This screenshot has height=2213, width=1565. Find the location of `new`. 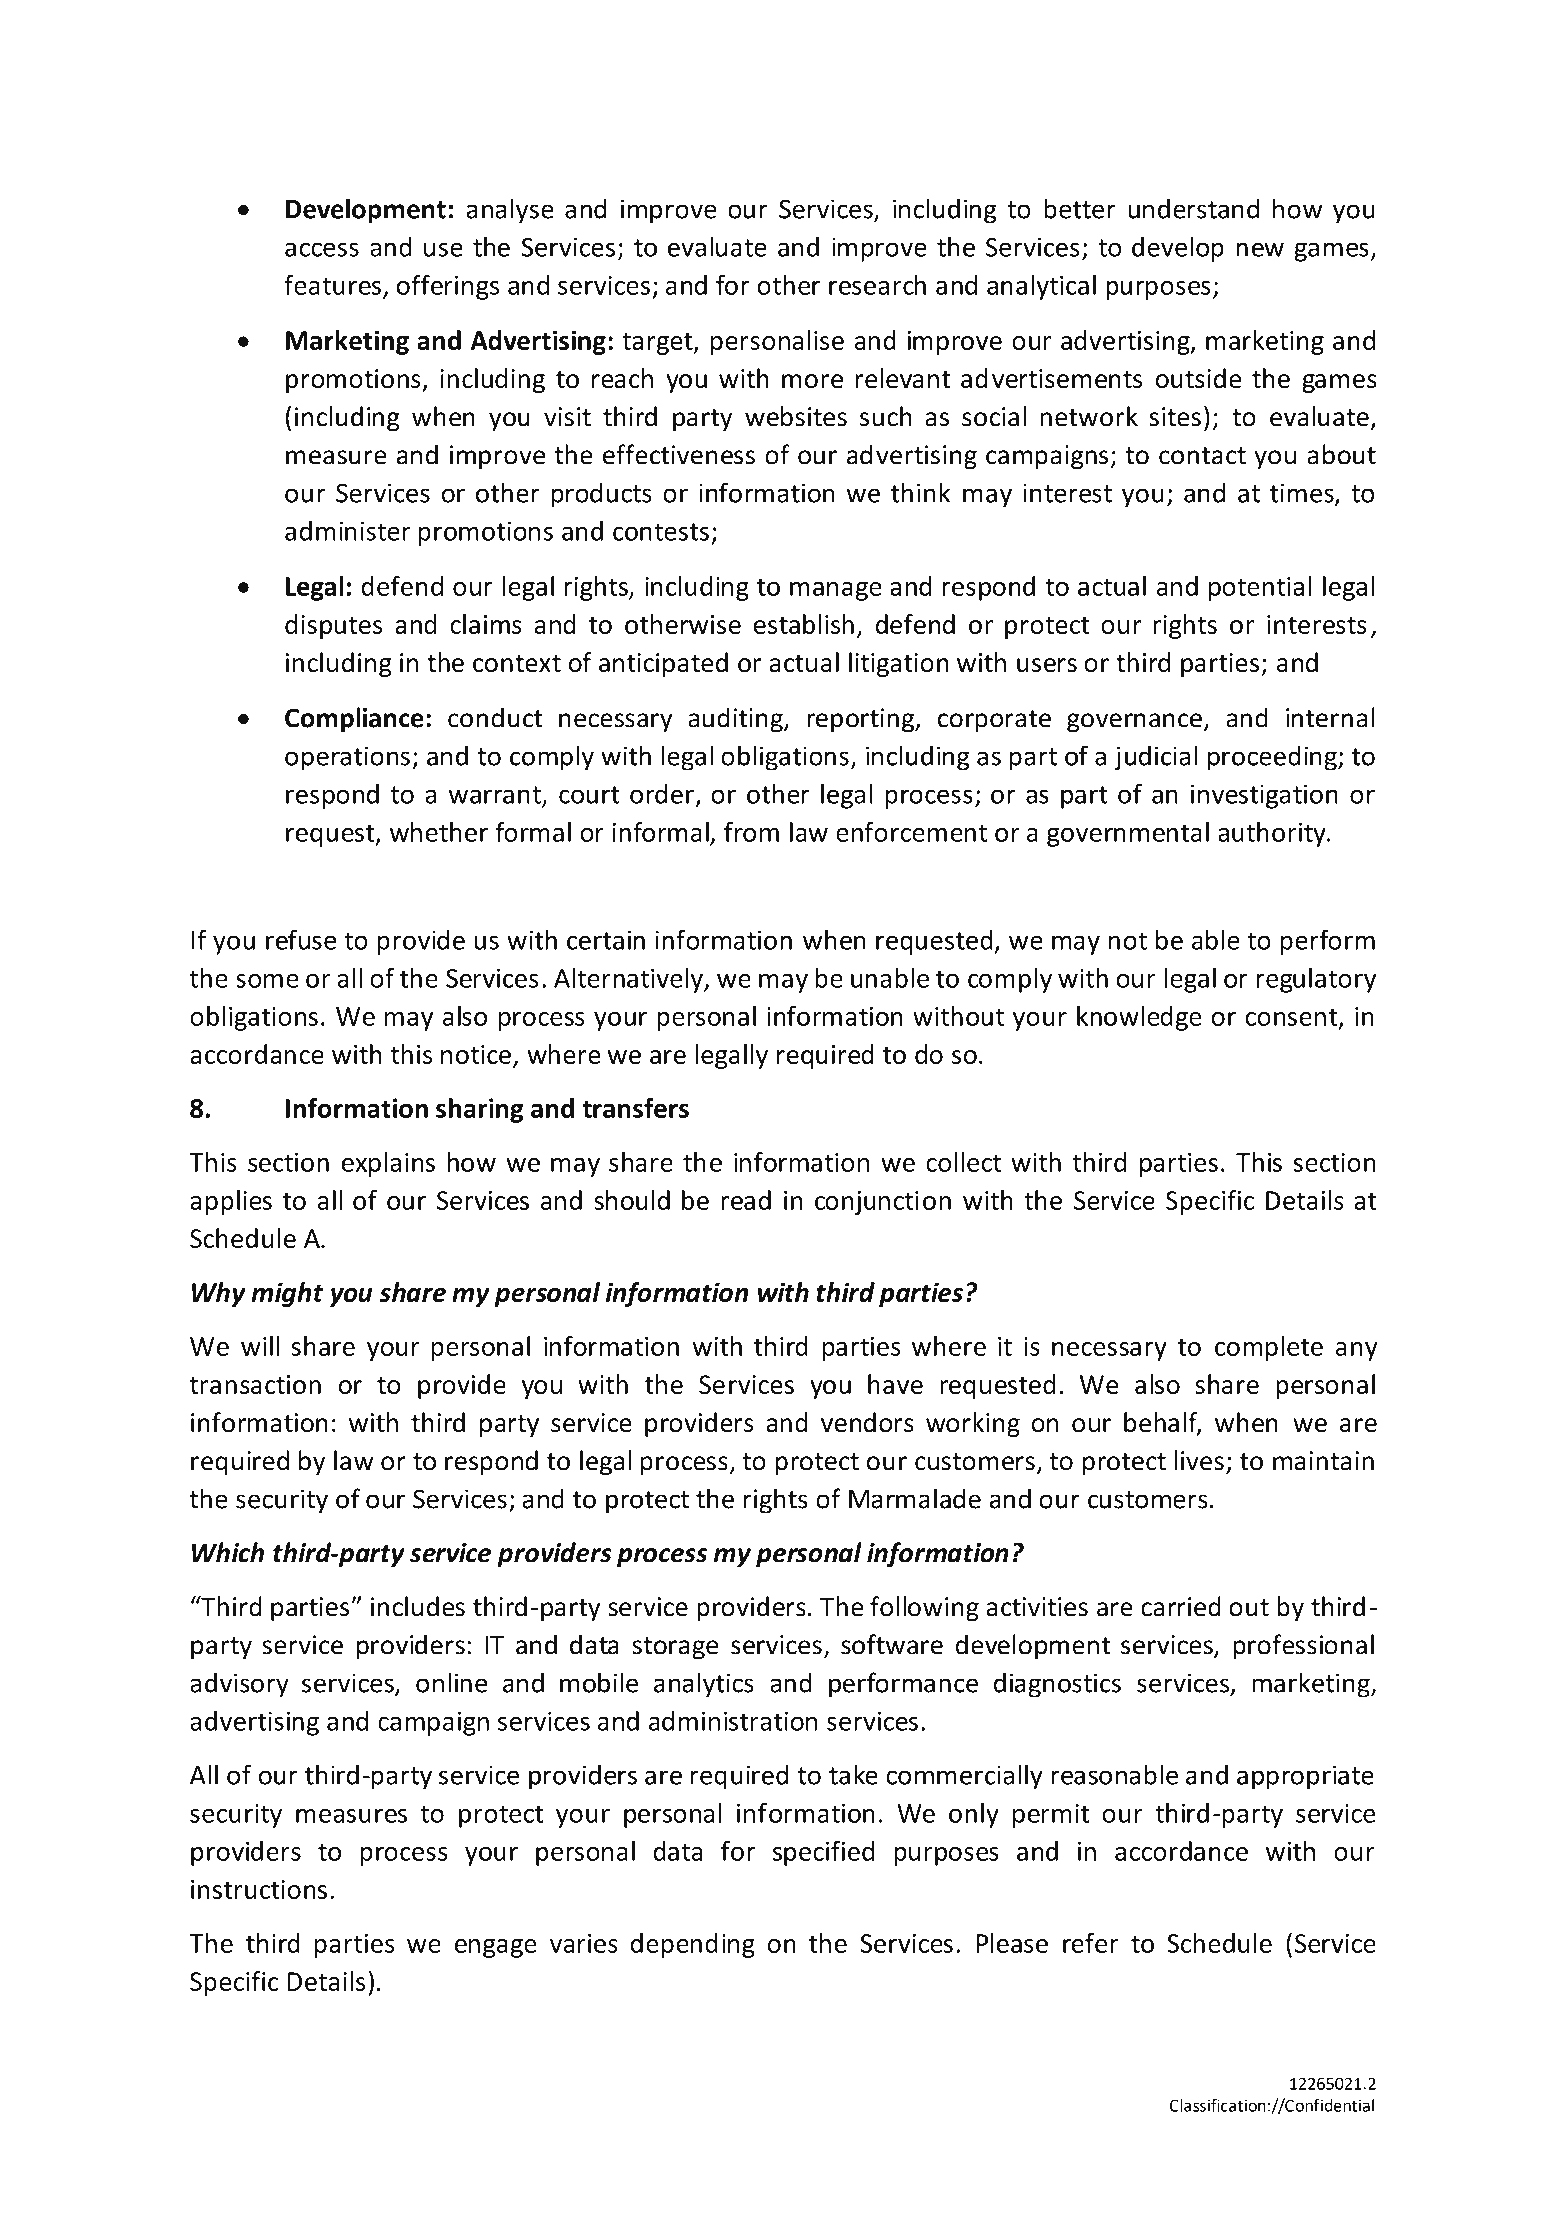

new is located at coordinates (1260, 249).
